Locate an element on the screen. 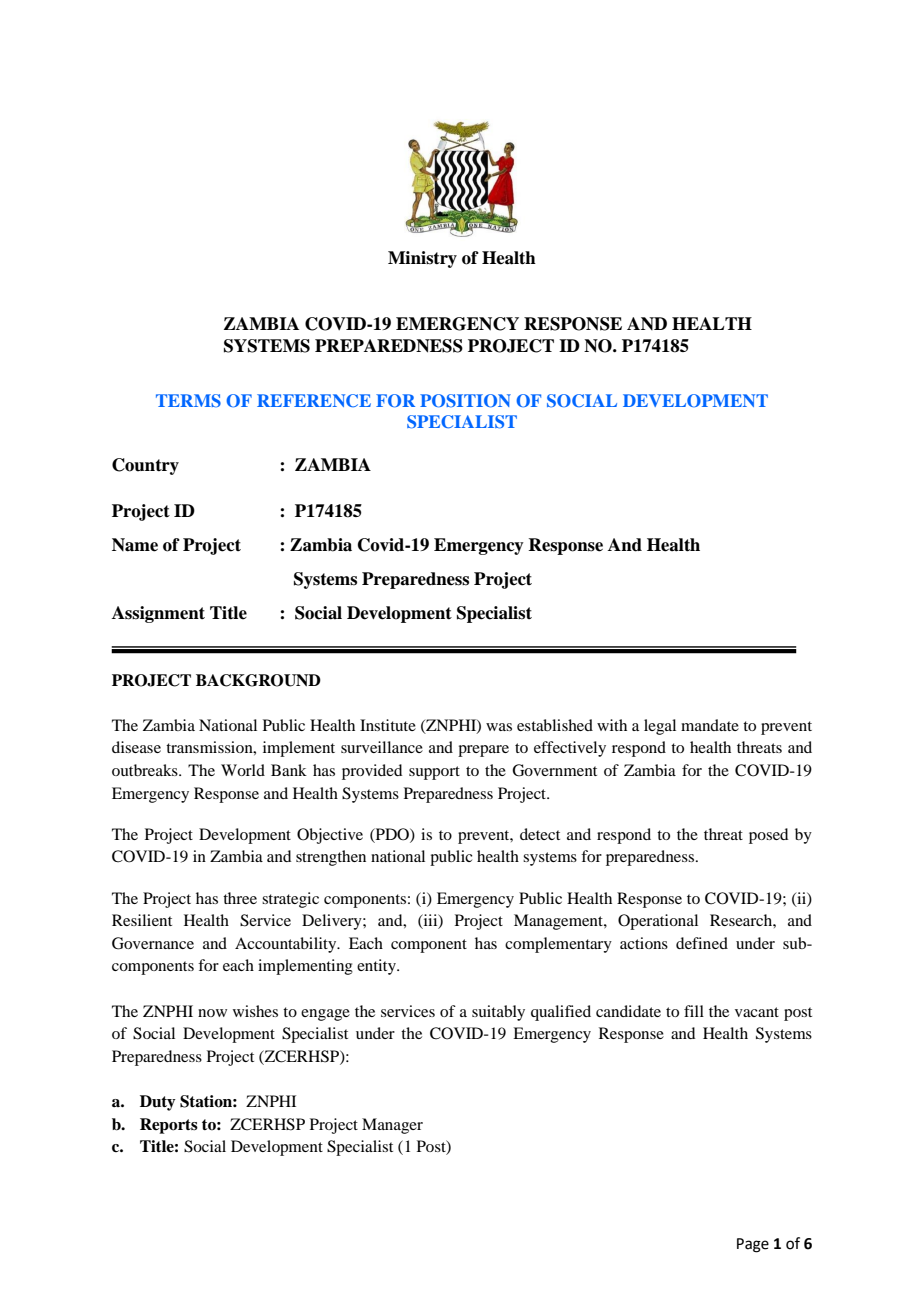 This screenshot has width=924, height=1308. POSITION is located at coordinates (465, 401).
